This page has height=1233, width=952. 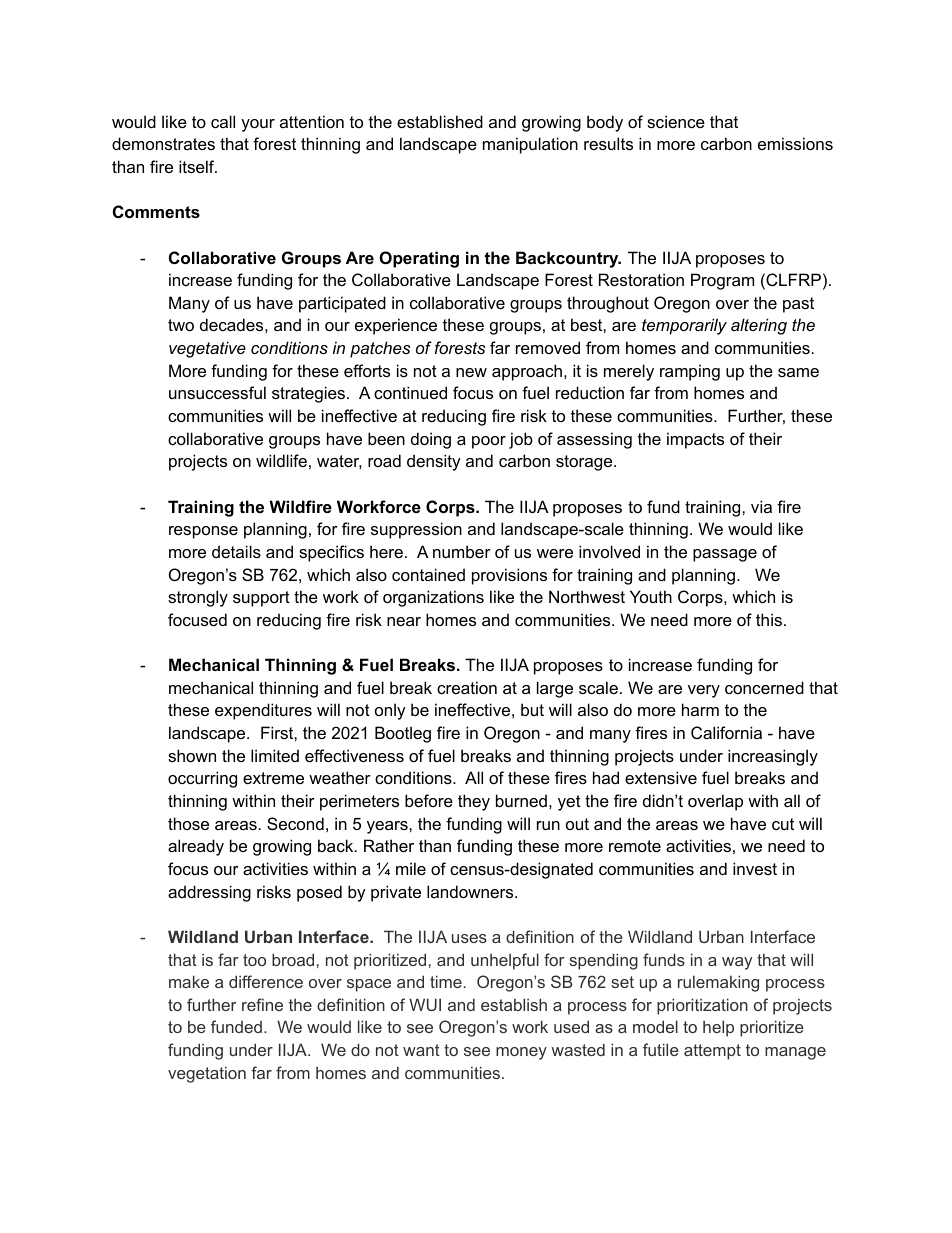 I want to click on science, so click(x=676, y=121).
